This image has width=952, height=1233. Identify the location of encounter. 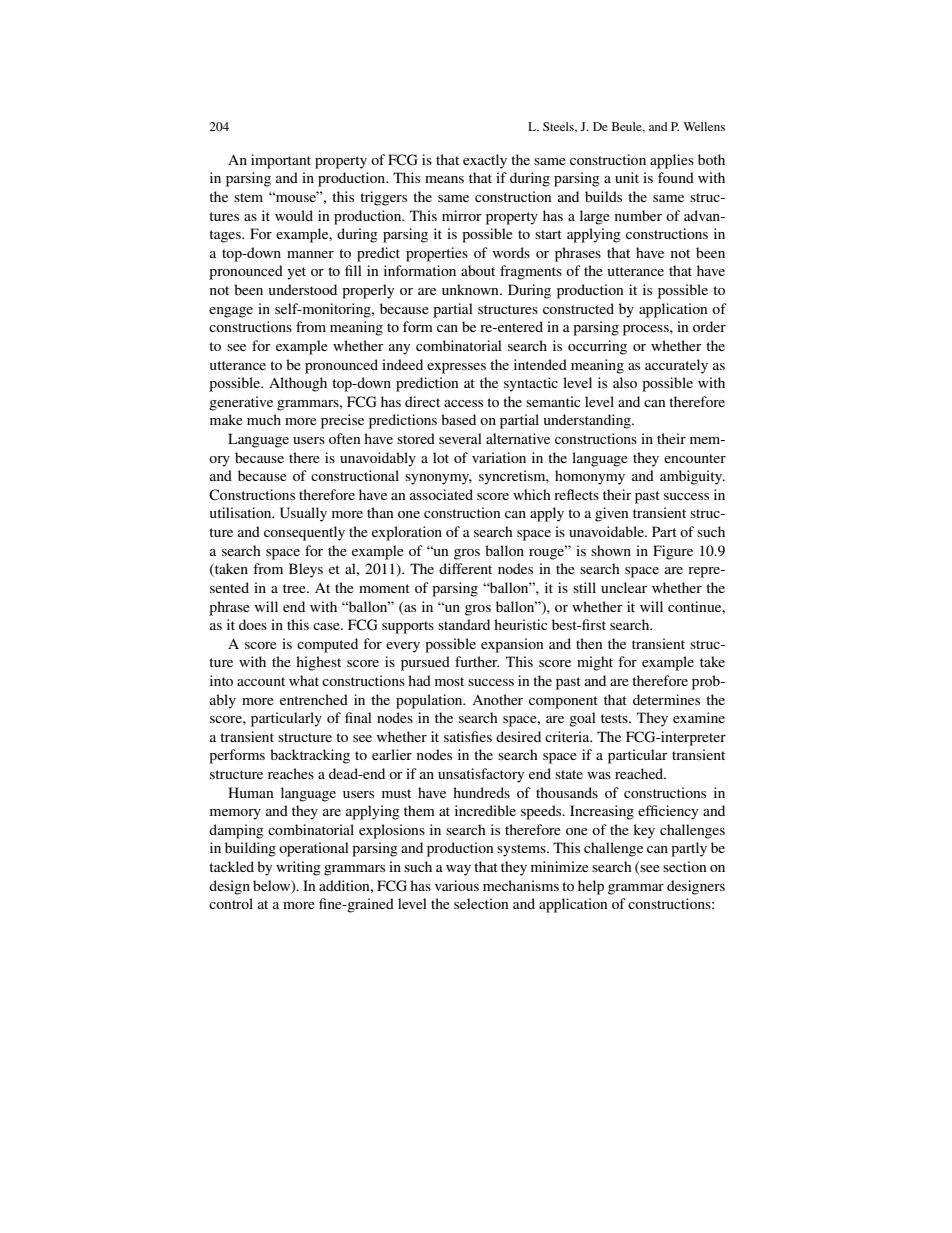
(695, 458).
